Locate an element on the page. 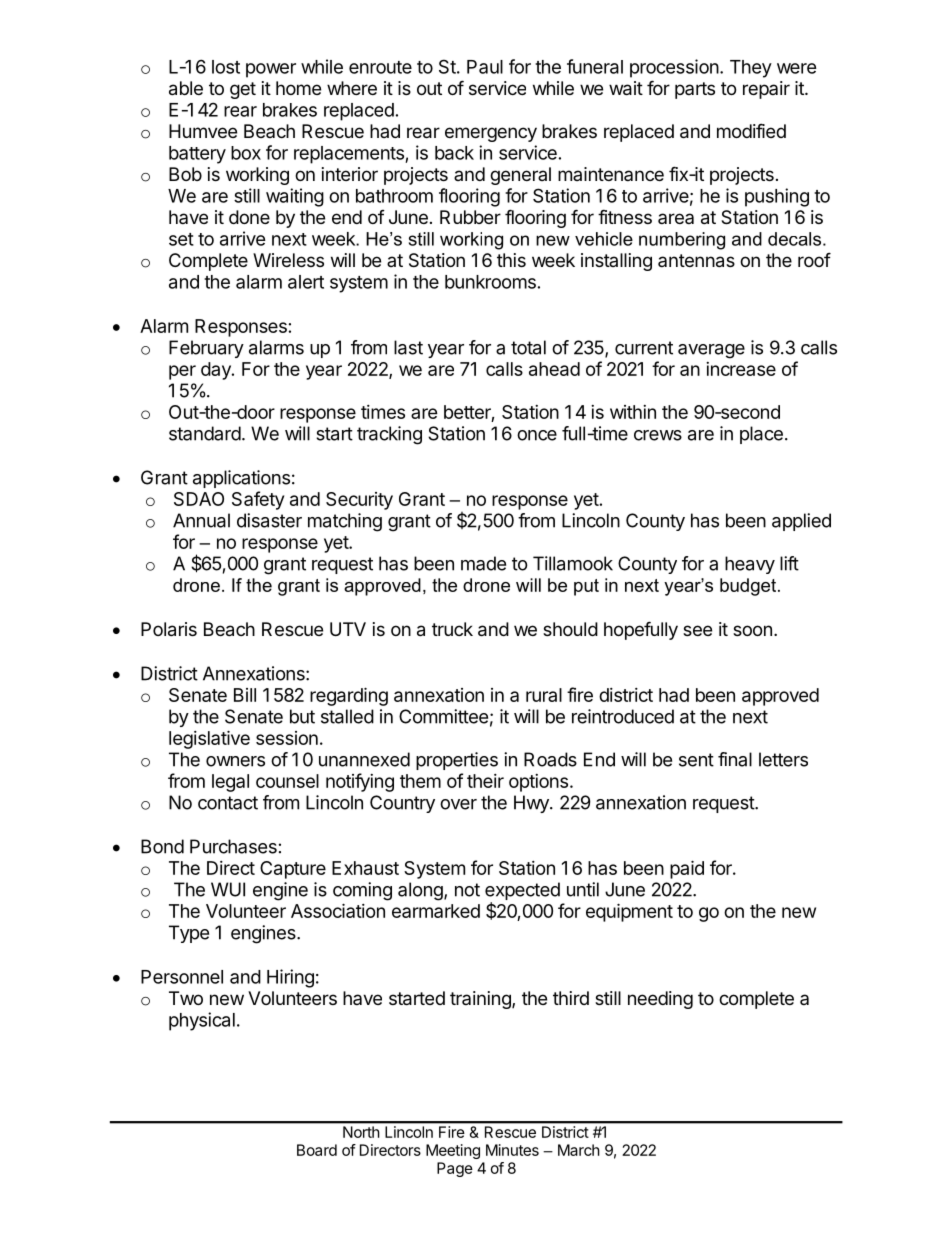 The width and height of the document is (952, 1233). Paul is located at coordinates (485, 67).
